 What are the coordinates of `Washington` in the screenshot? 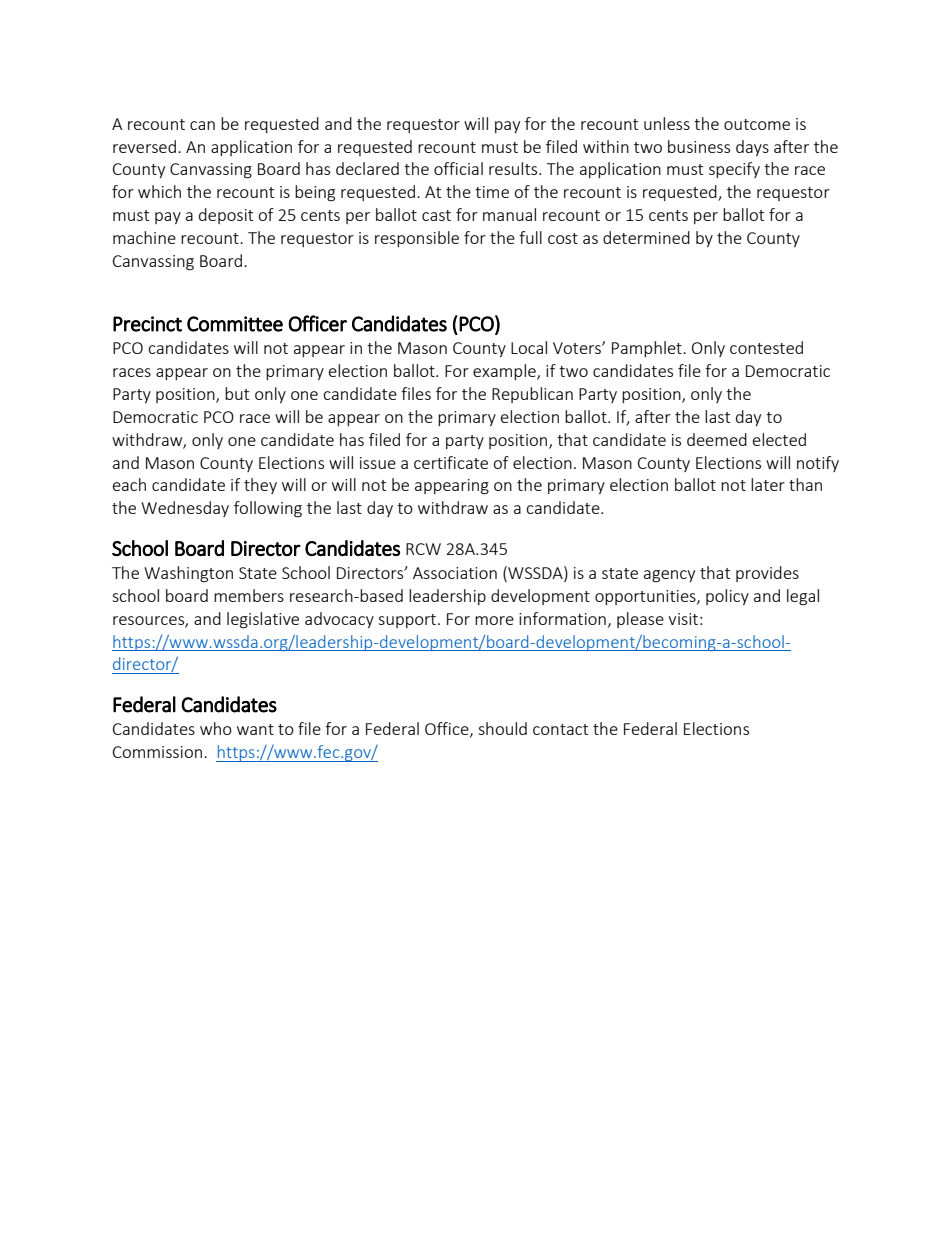 It's located at (188, 574).
